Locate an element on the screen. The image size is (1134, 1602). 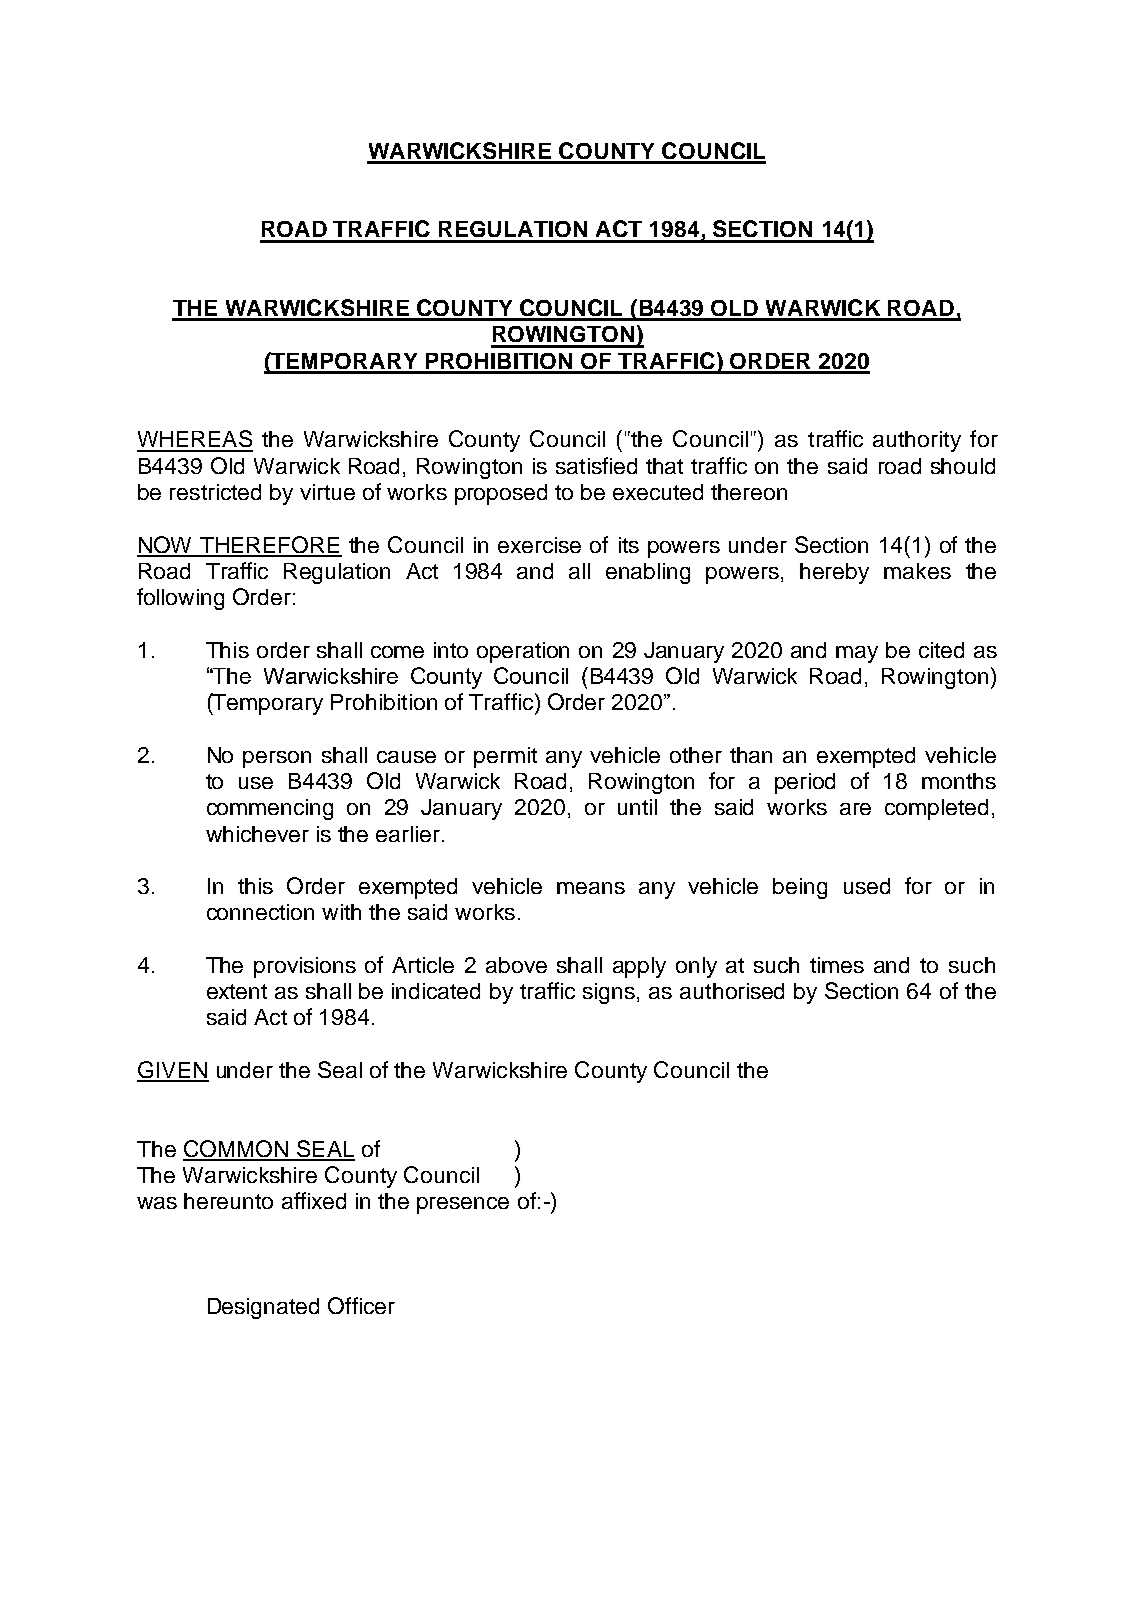
restricted is located at coordinates (215, 492).
